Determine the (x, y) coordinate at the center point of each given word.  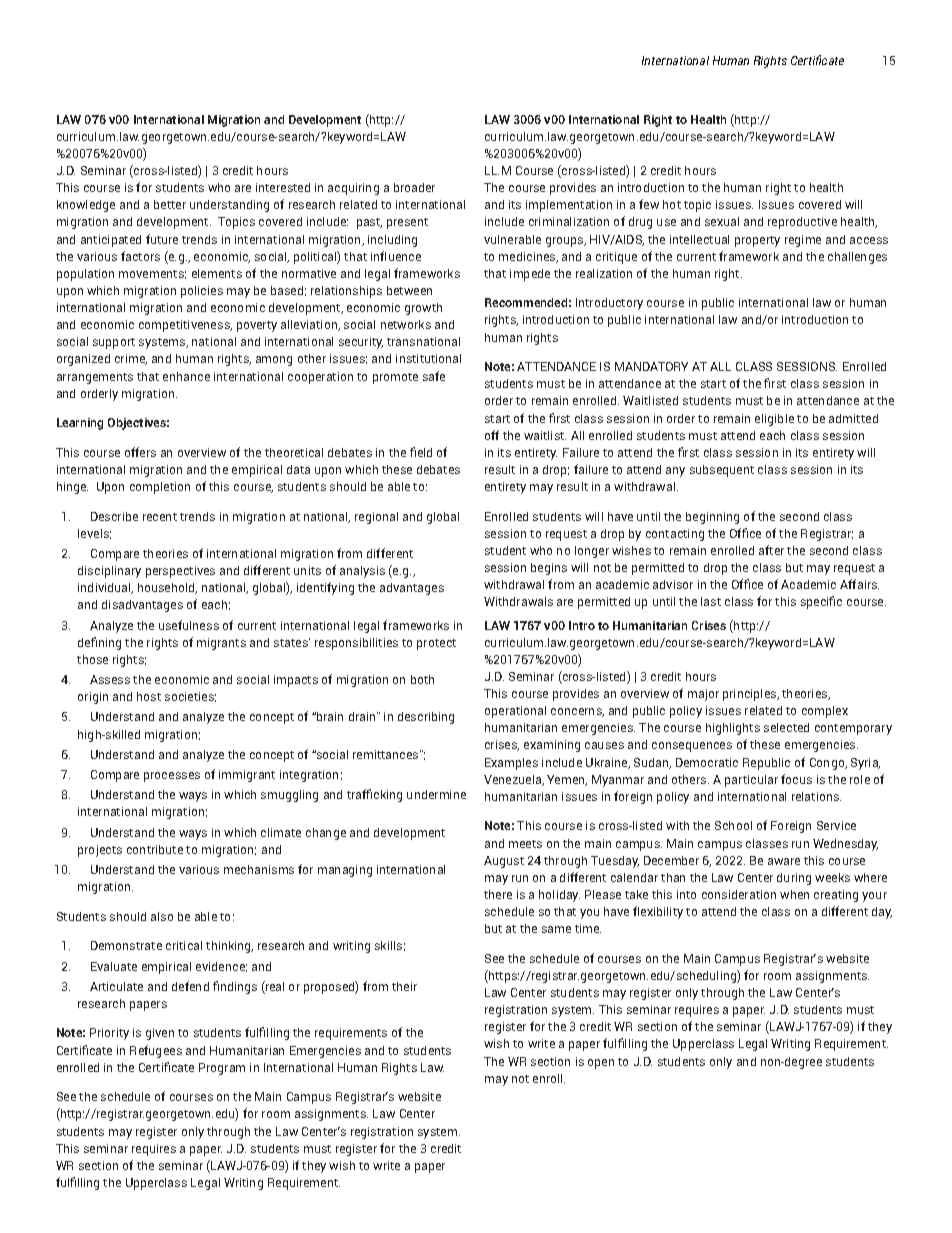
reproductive (802, 223)
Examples (511, 764)
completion (160, 488)
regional (376, 518)
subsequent (722, 471)
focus (796, 779)
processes (172, 777)
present (407, 223)
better (170, 204)
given (160, 1034)
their (404, 986)
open (601, 1064)
